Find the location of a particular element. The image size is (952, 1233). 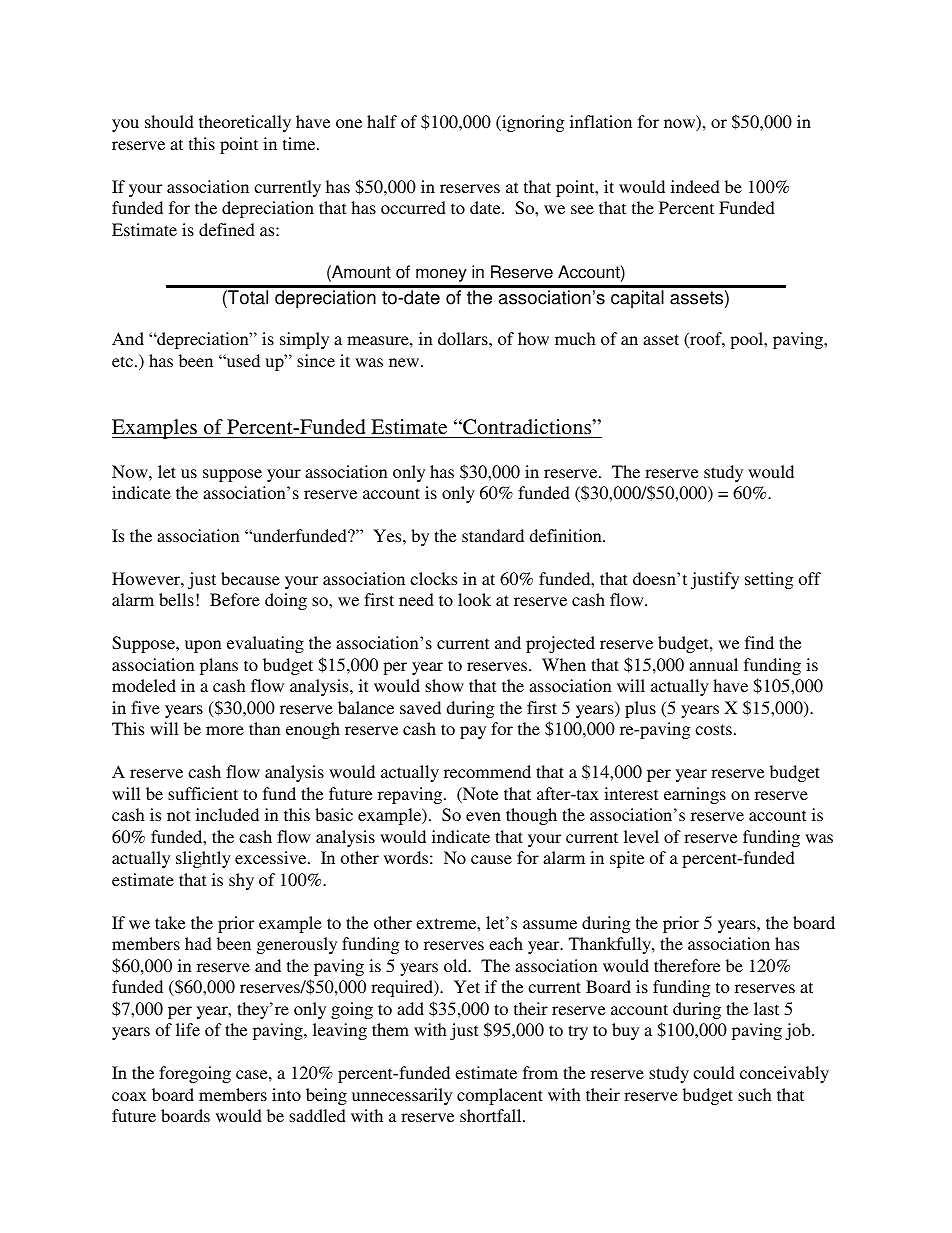

each is located at coordinates (506, 943).
